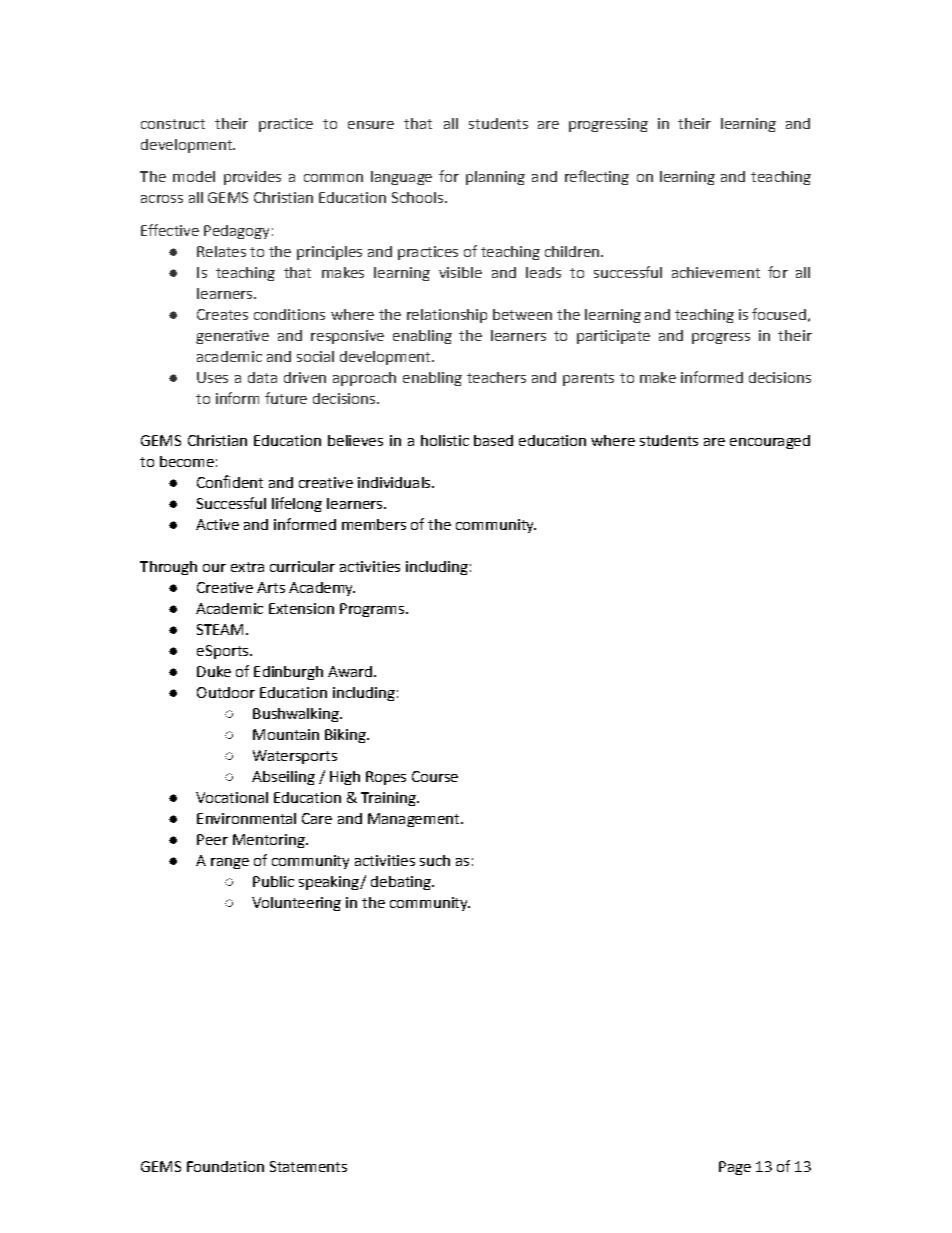  Describe the element at coordinates (779, 314) in the screenshot. I see `focused` at that location.
